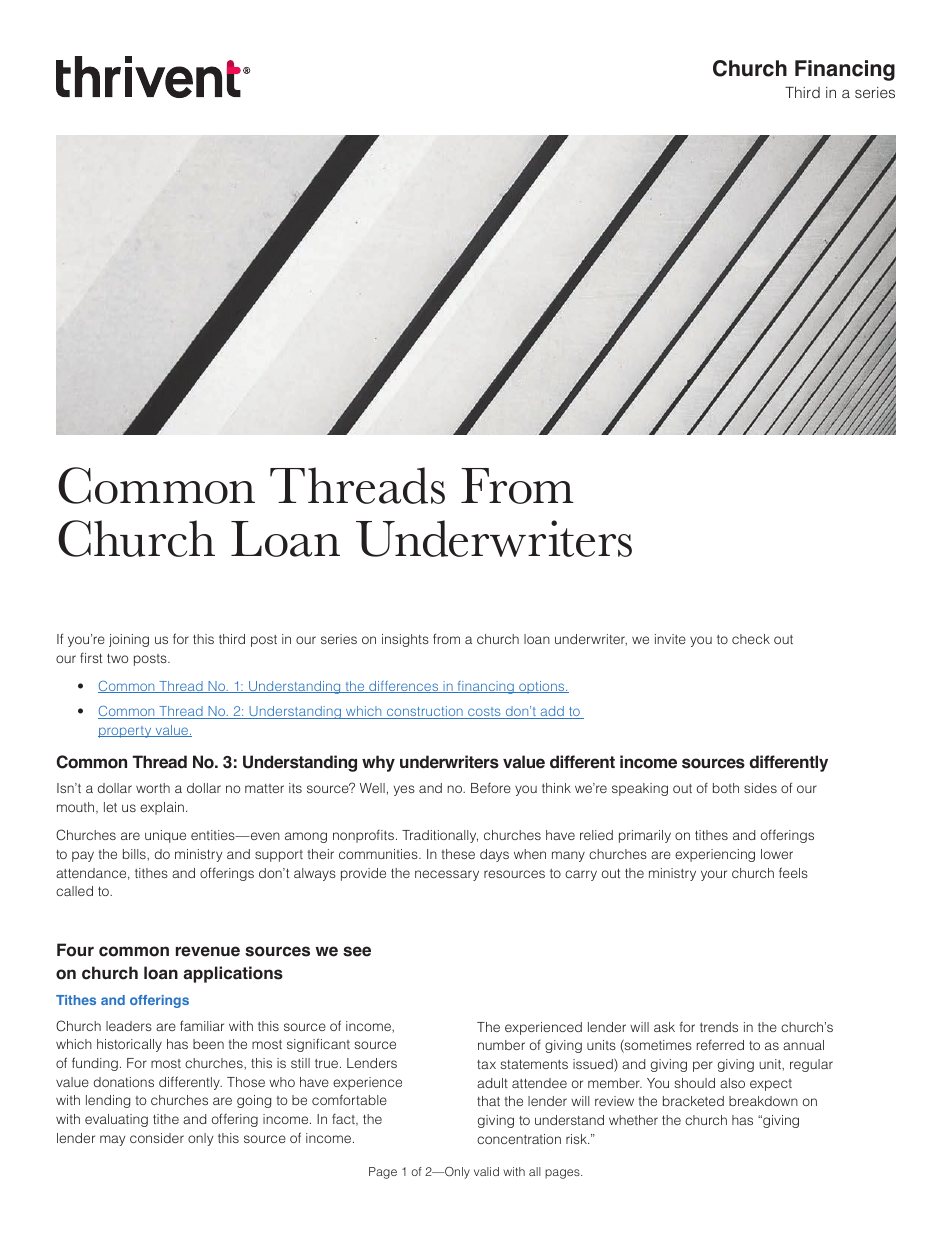  Describe the element at coordinates (458, 854) in the image. I see `these` at that location.
